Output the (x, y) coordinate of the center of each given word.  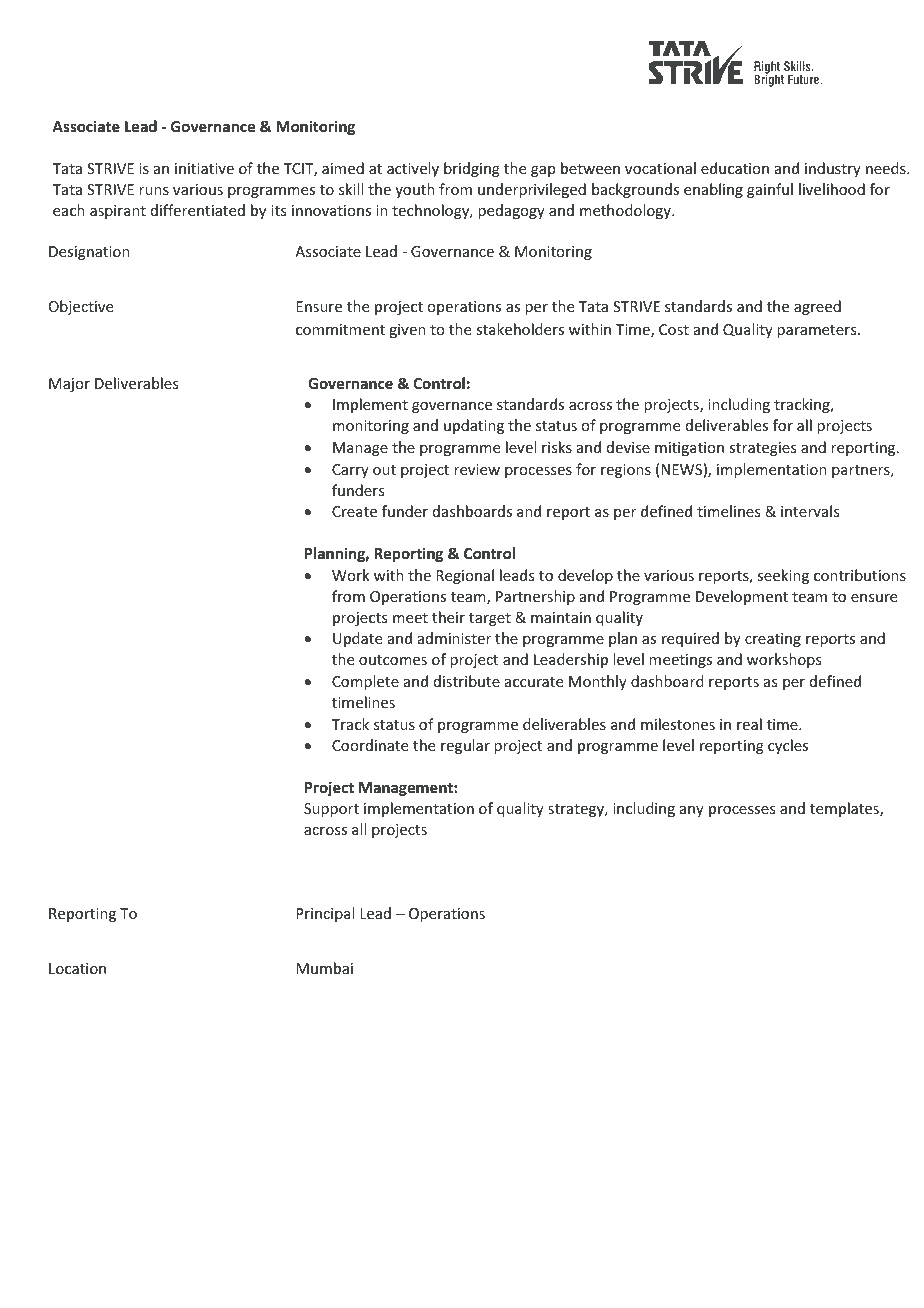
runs (154, 191)
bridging (472, 169)
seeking (783, 576)
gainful (770, 190)
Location (77, 968)
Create (354, 511)
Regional (465, 576)
